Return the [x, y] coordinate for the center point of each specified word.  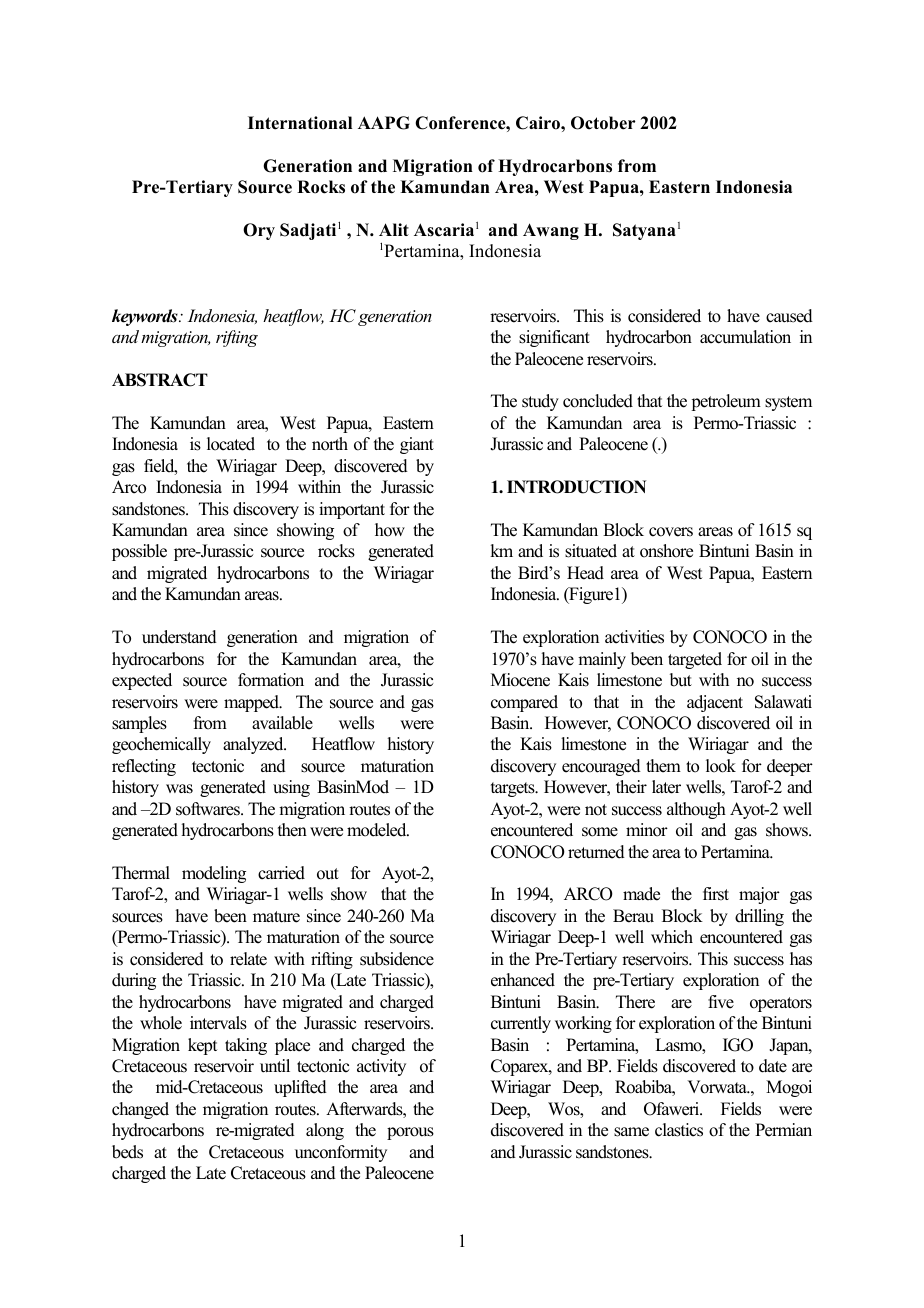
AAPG [384, 123]
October [603, 123]
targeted [695, 660]
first [716, 894]
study [540, 402]
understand [179, 637]
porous [410, 1133]
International [300, 123]
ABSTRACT [160, 380]
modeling [214, 874]
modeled [378, 830]
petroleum [726, 402]
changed [140, 1110]
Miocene [520, 680]
